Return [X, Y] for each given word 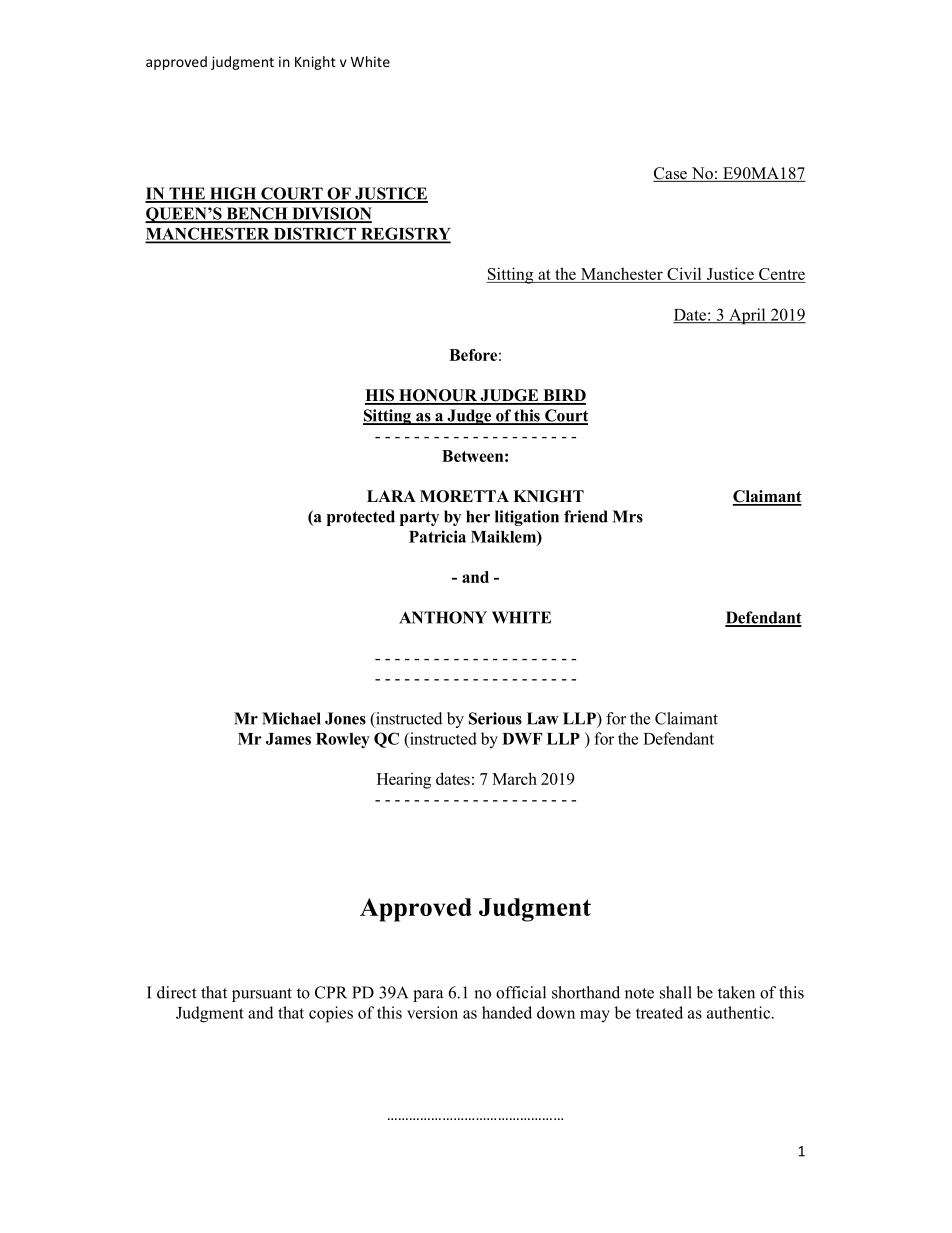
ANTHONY [443, 617]
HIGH [233, 194]
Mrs [627, 516]
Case [671, 174]
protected [361, 518]
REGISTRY [405, 234]
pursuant [262, 995]
